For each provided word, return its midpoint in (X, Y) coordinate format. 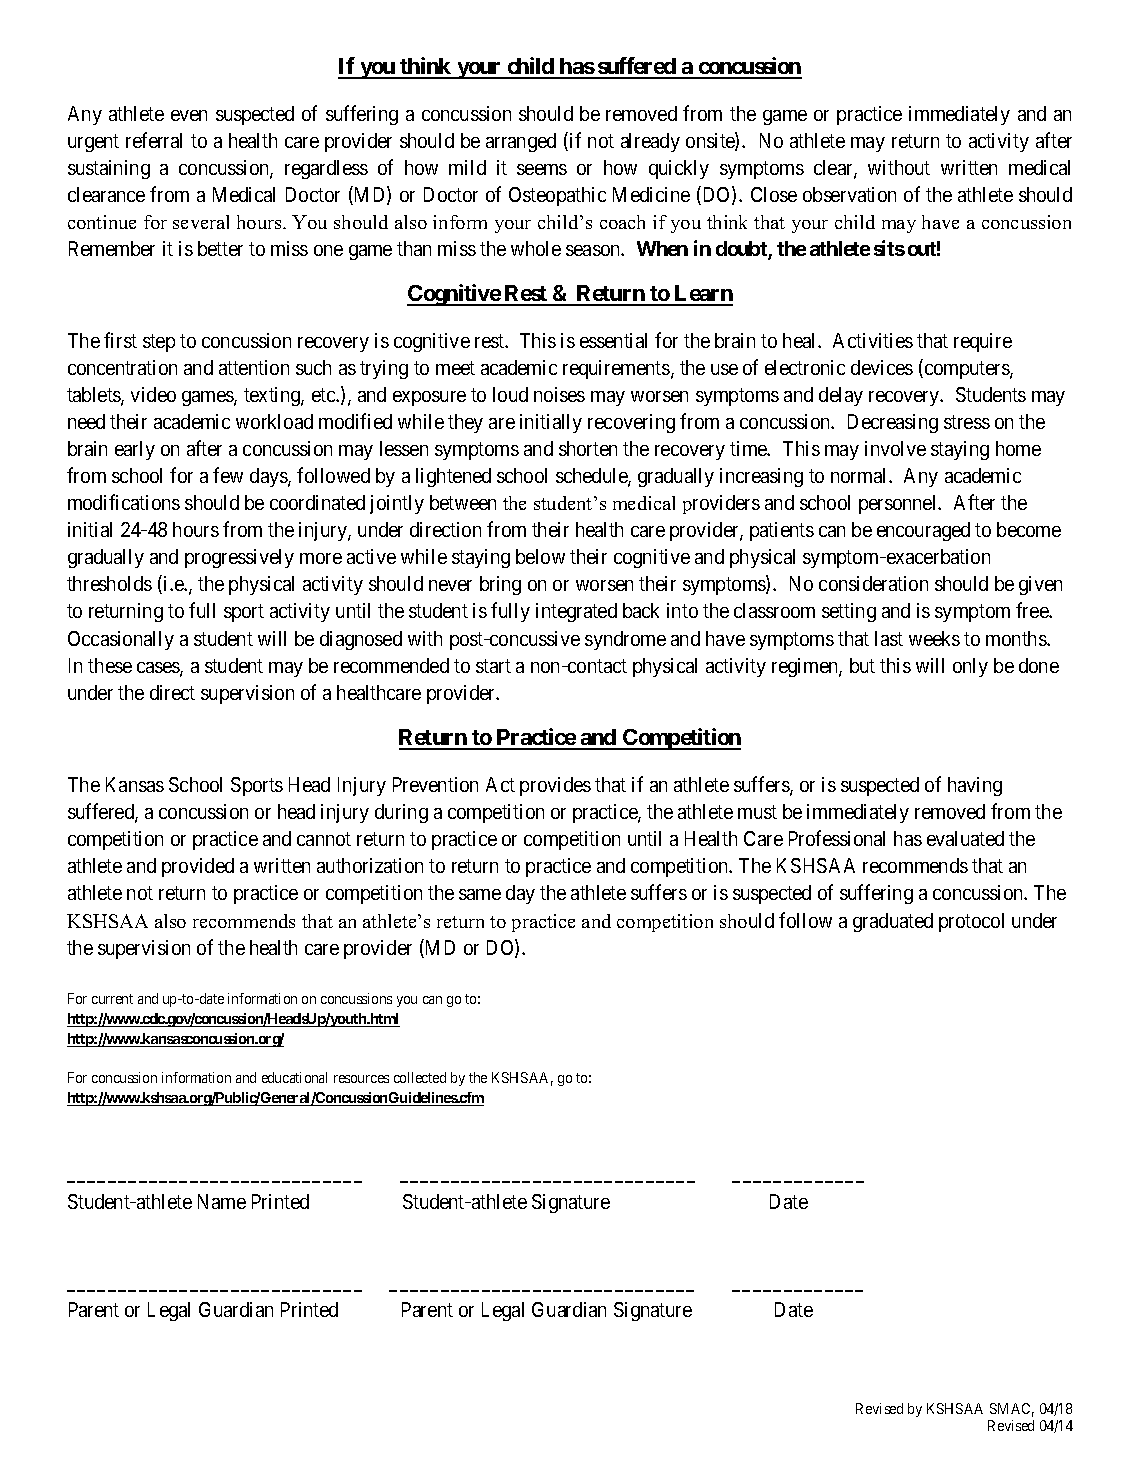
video (153, 394)
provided (198, 867)
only (970, 667)
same (480, 894)
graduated (893, 922)
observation (849, 194)
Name (222, 1201)
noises (559, 394)
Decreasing (893, 423)
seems (542, 169)
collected (420, 1077)
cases (159, 669)
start (493, 666)
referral (154, 140)
